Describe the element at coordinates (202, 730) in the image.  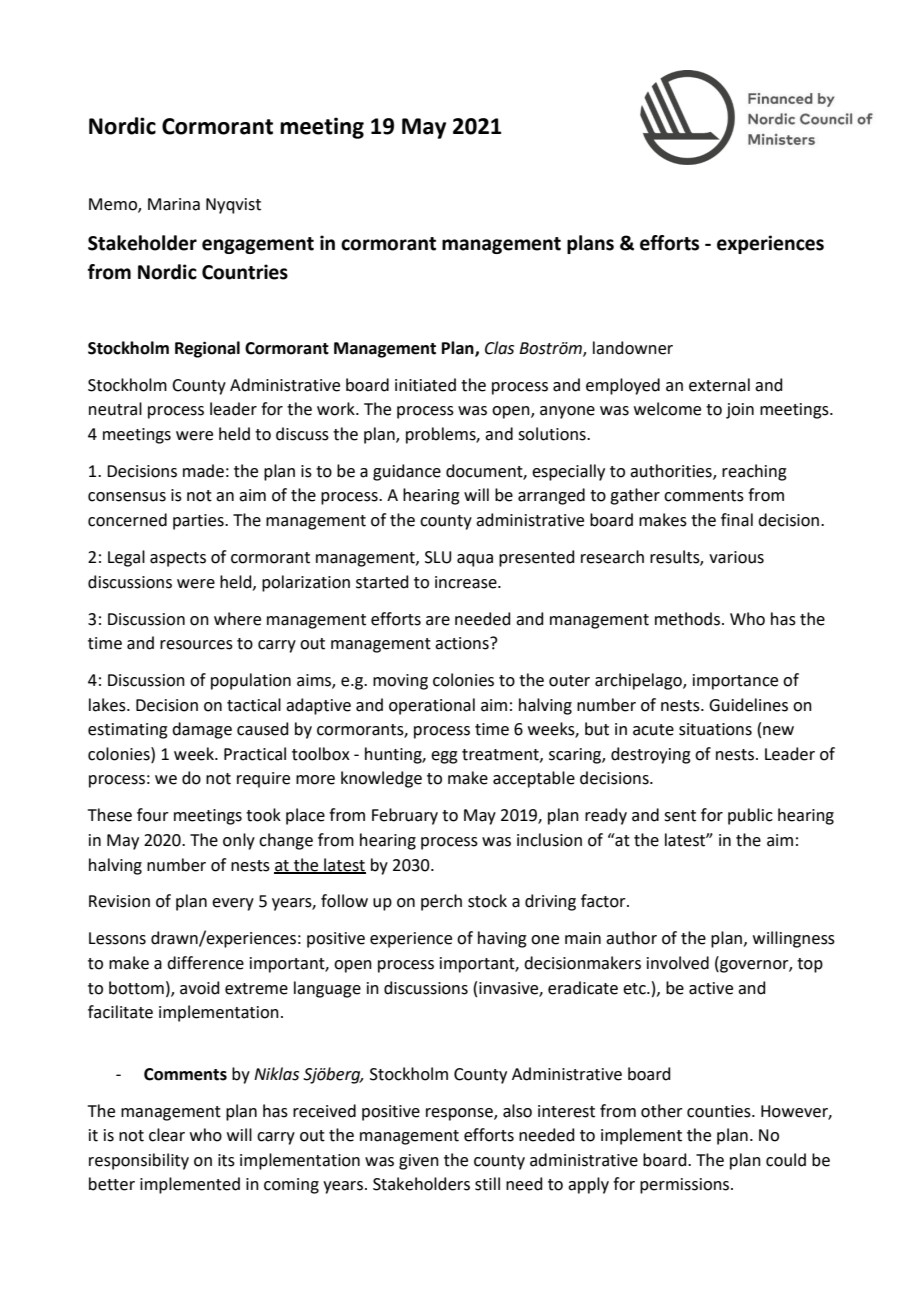
I see `damage` at that location.
